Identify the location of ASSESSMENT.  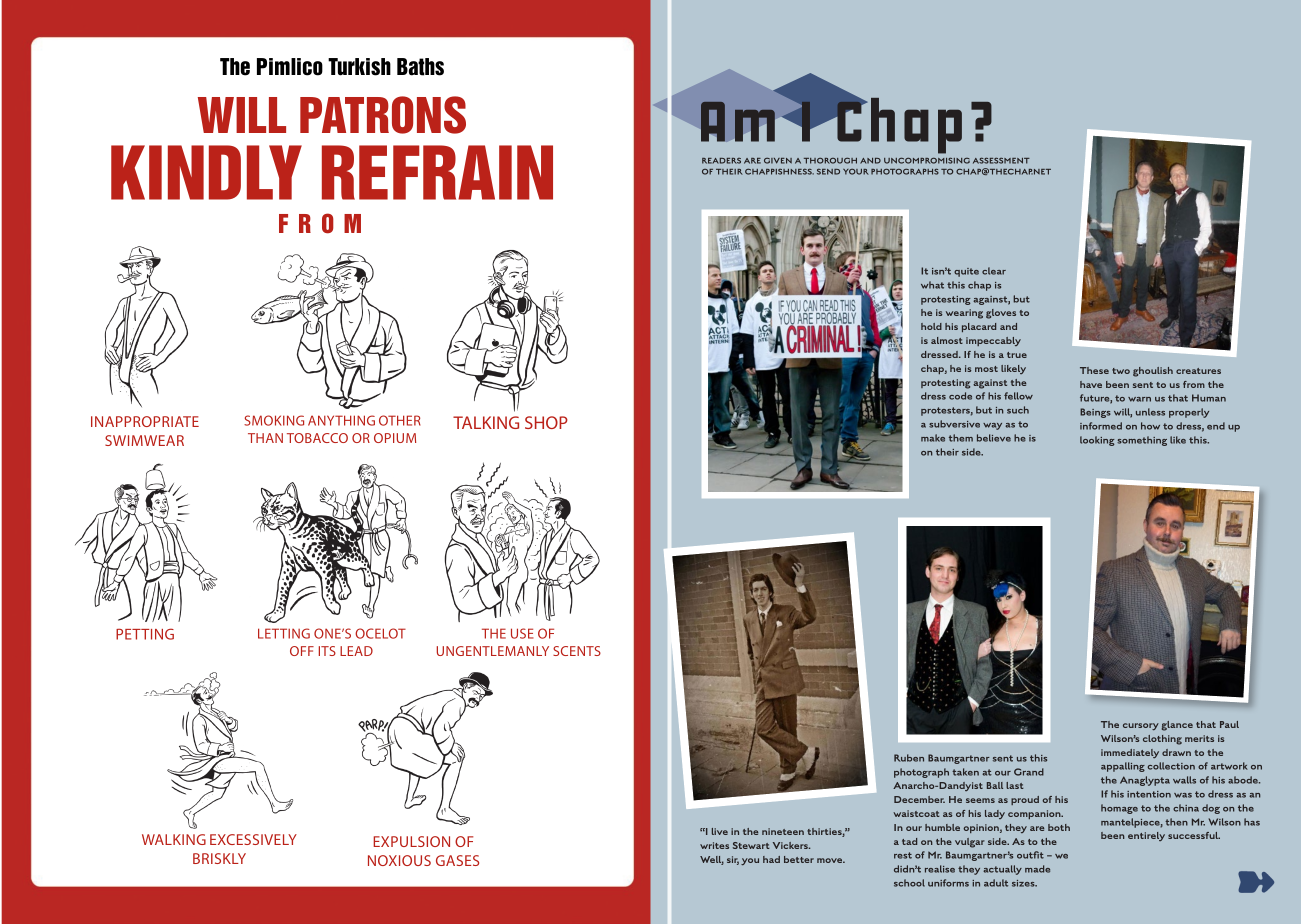
(1001, 160).
